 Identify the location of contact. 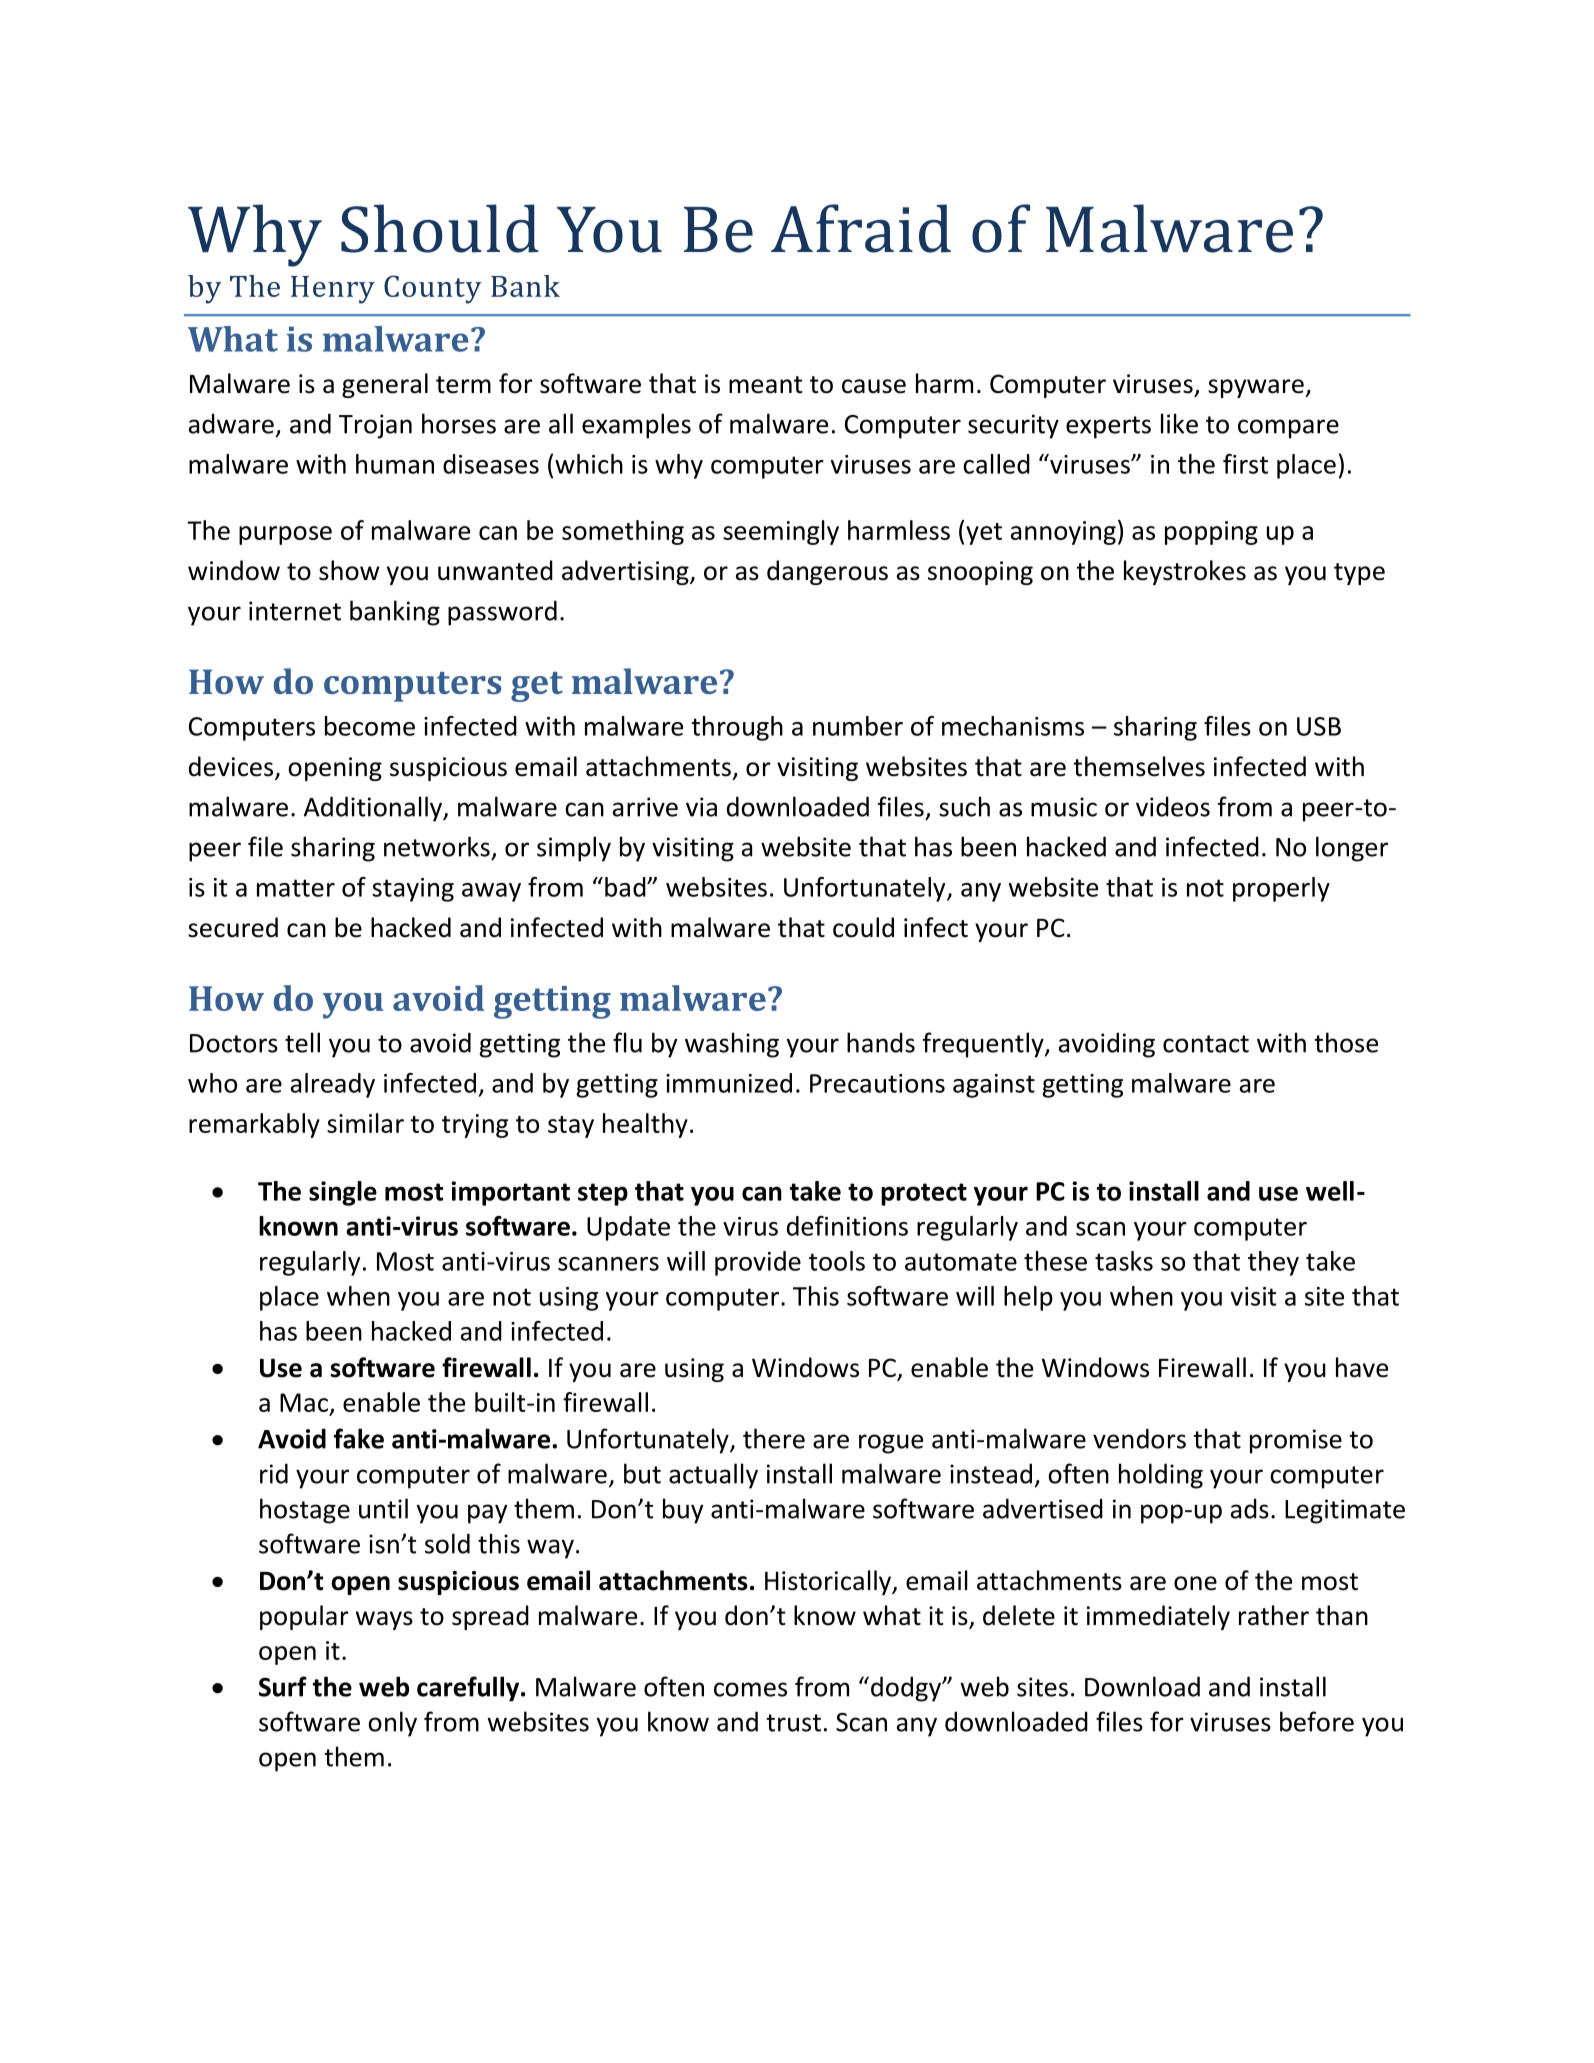
(1206, 1044).
